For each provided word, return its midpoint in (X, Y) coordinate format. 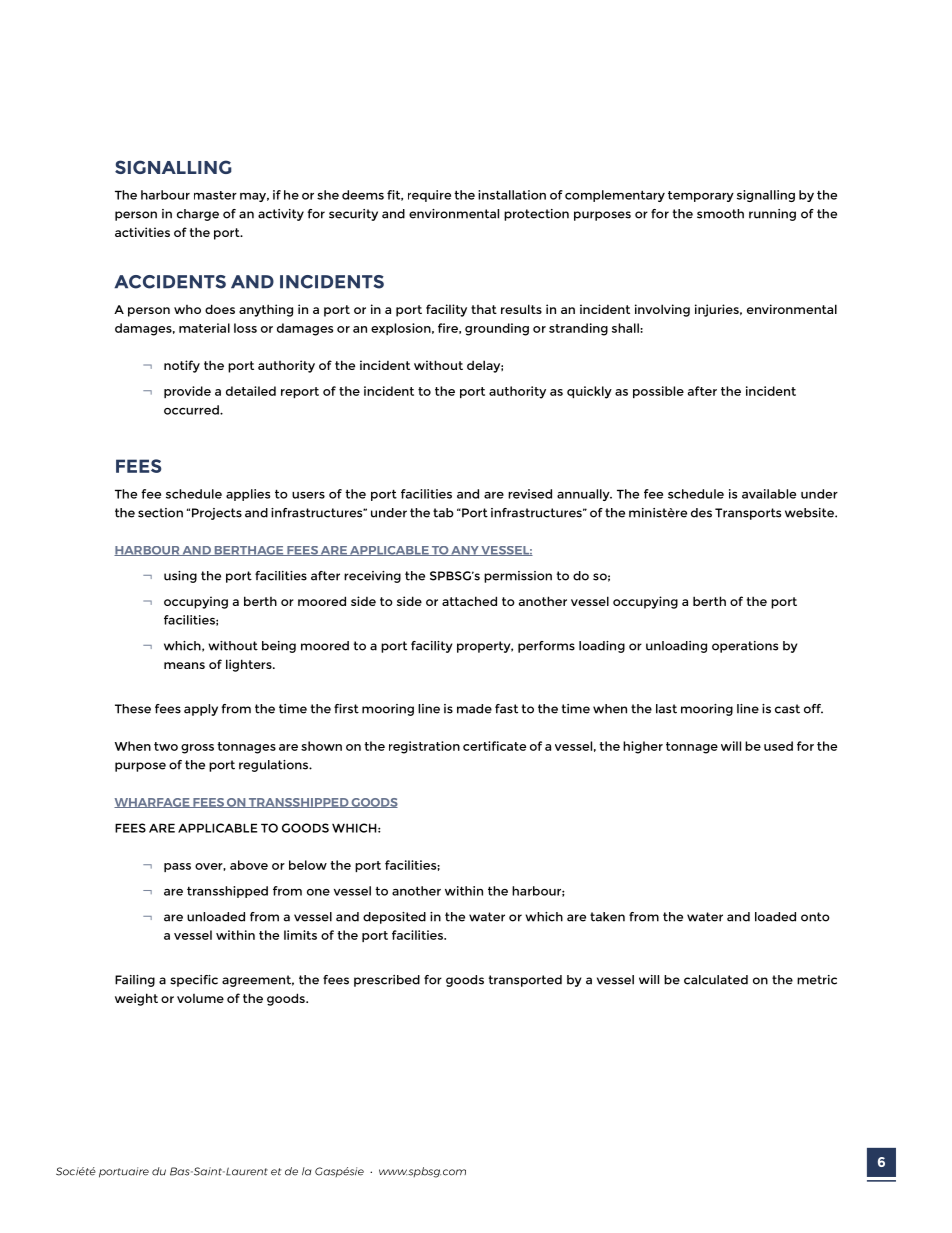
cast (787, 709)
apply (201, 710)
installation (512, 195)
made (474, 709)
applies (248, 495)
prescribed (387, 981)
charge (198, 215)
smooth (720, 214)
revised (530, 494)
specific (194, 981)
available (769, 494)
